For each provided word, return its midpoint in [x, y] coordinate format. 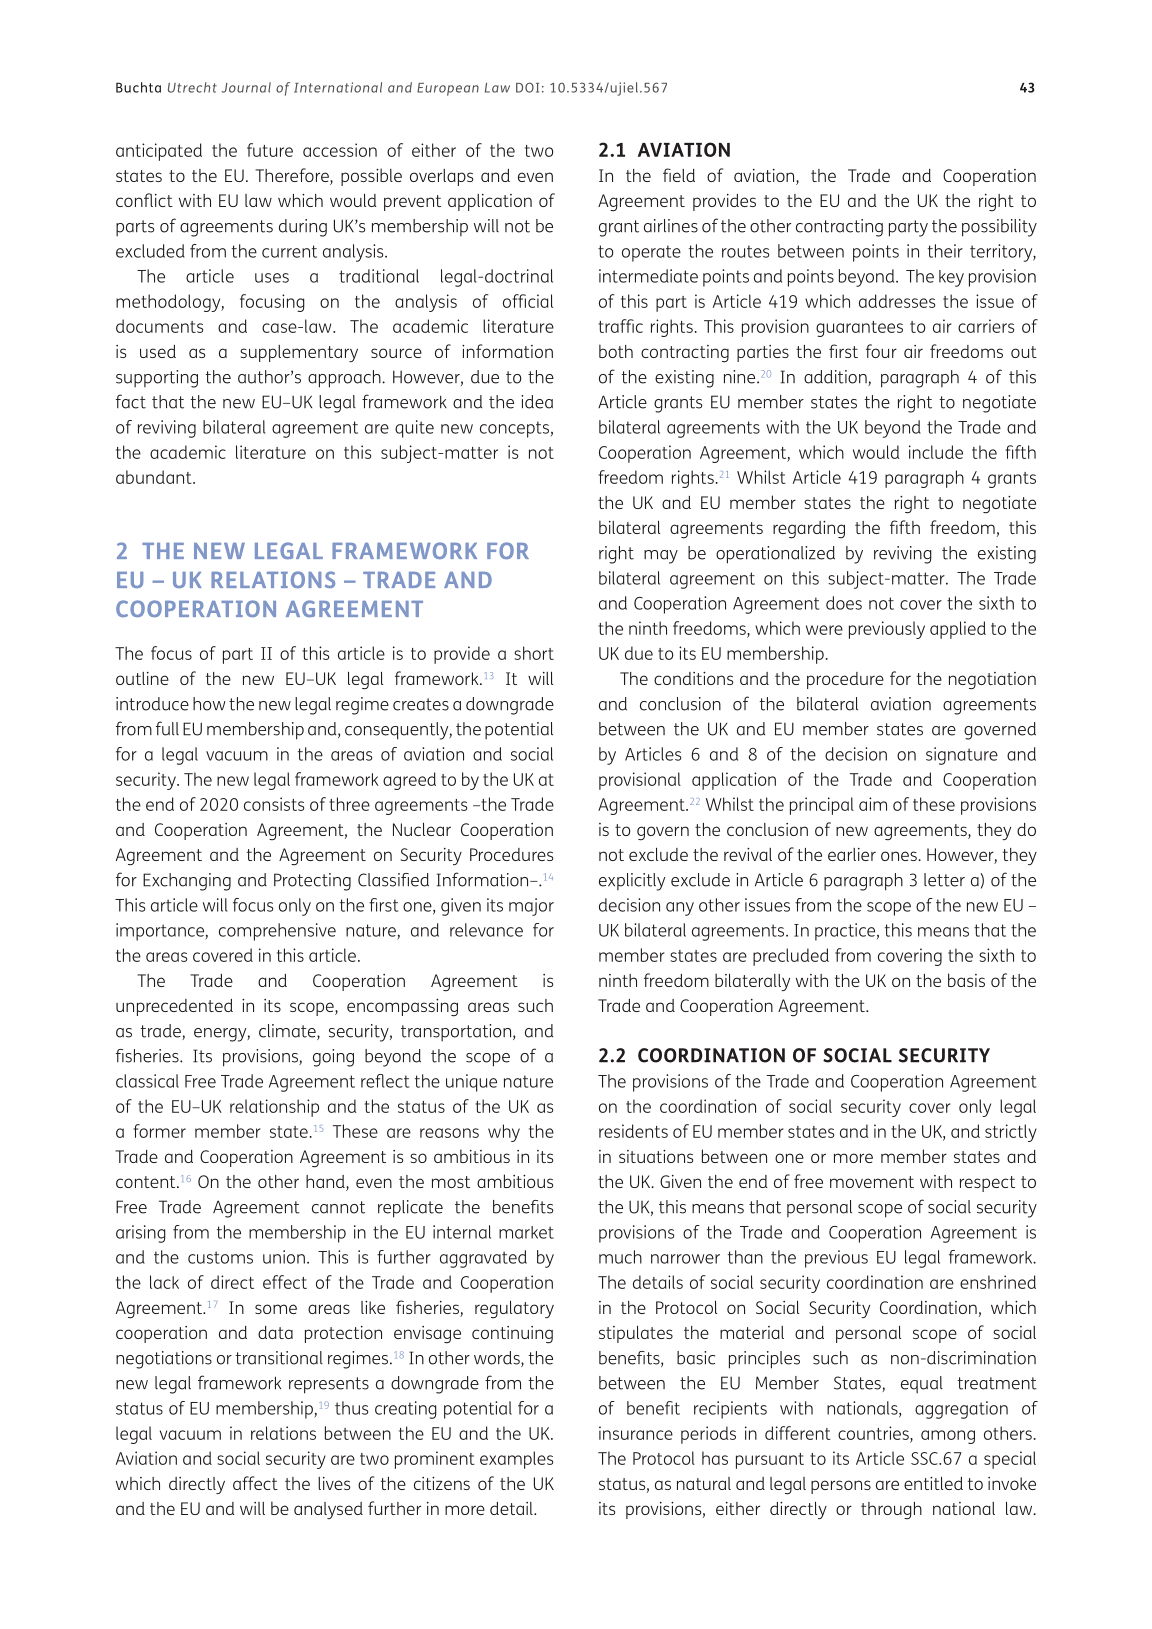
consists [274, 804]
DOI [527, 87]
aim [873, 804]
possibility [999, 228]
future [270, 150]
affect [255, 1483]
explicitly [632, 882]
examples [516, 1460]
